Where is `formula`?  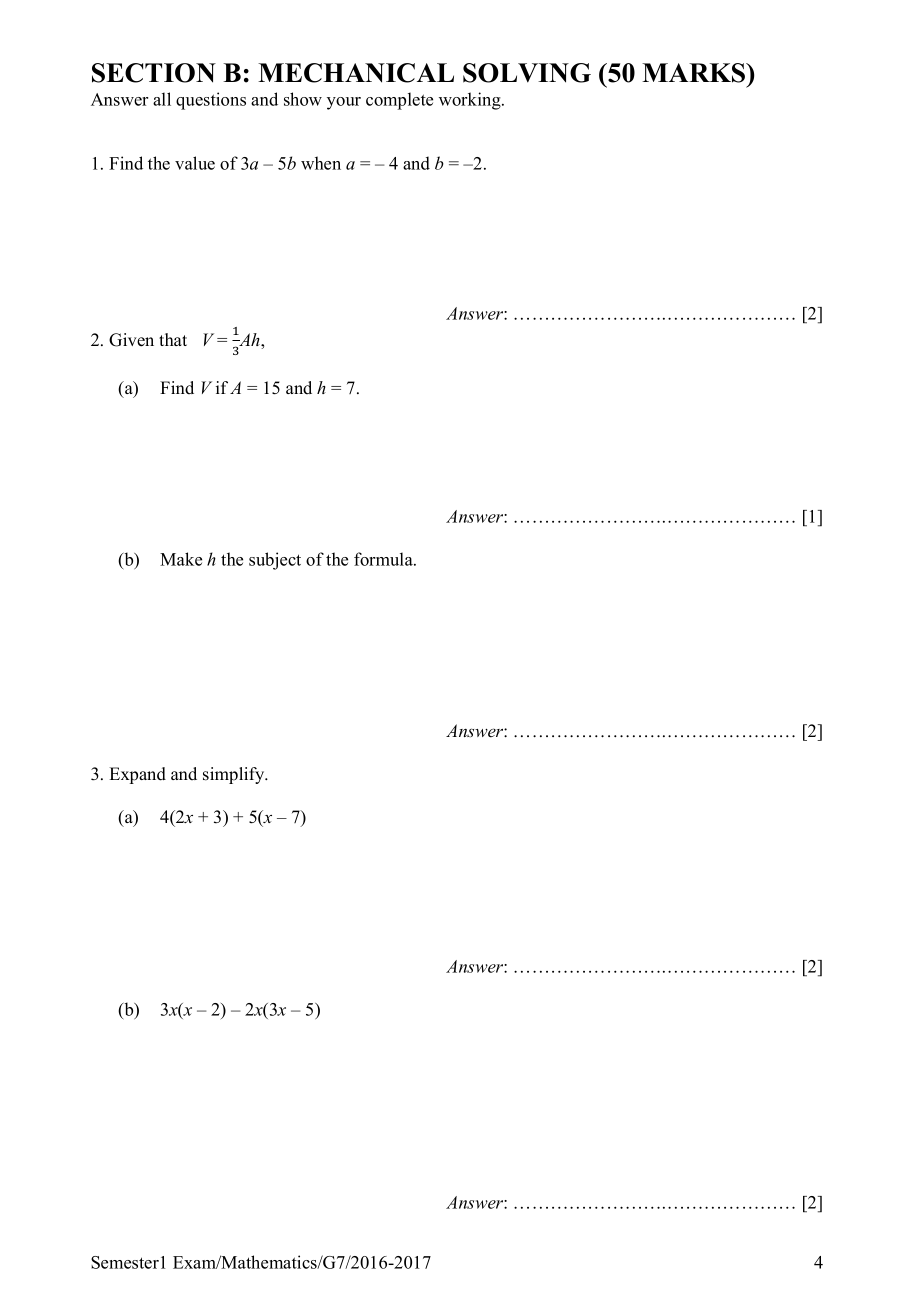
formula is located at coordinates (384, 559).
